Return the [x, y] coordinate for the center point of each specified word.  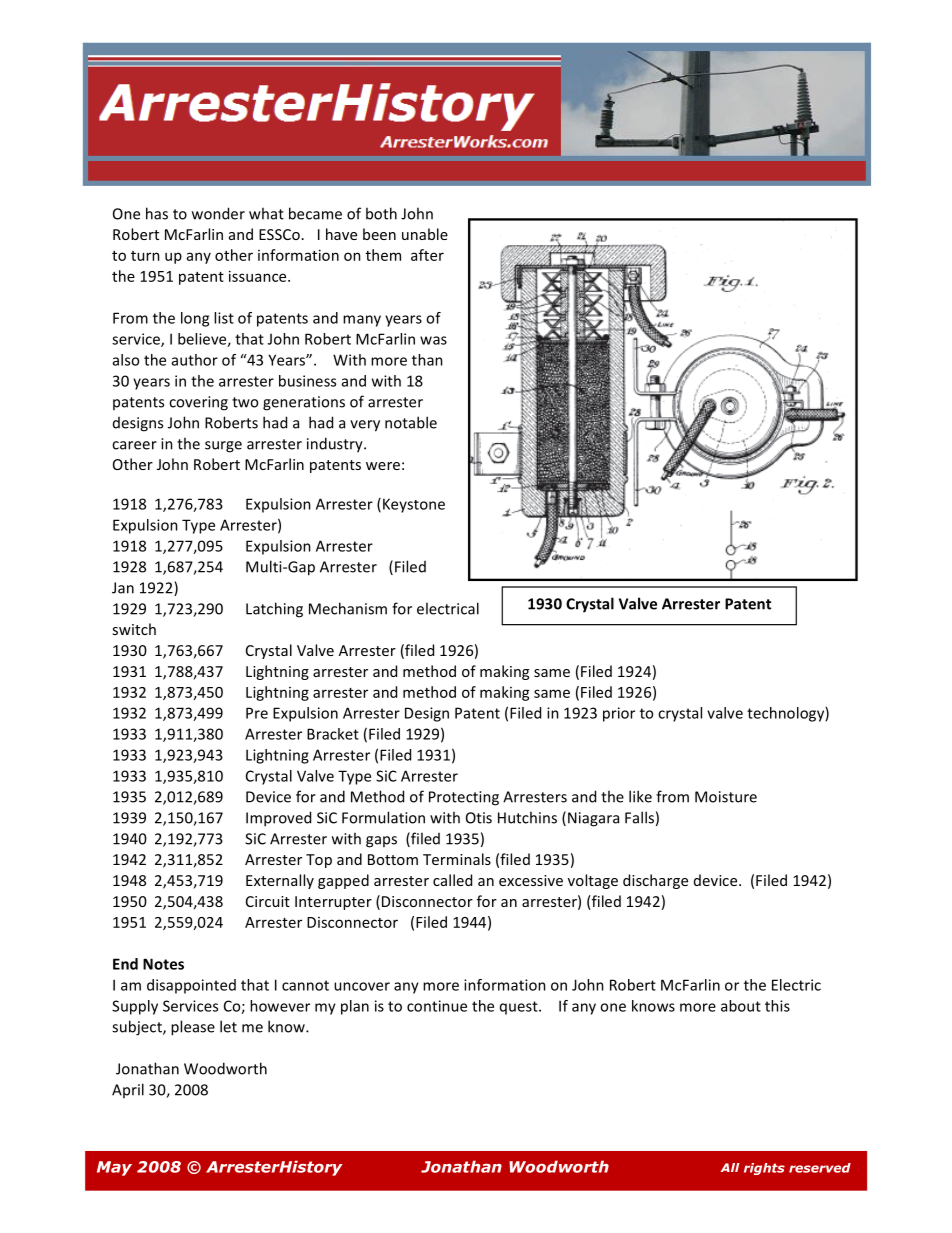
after [427, 255]
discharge [655, 881]
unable [425, 234]
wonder [218, 213]
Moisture [726, 797]
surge [223, 447]
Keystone [414, 505]
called [452, 880]
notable [411, 422]
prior [619, 714]
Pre [257, 713]
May [114, 1168]
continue [437, 1006]
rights [764, 1169]
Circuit [268, 901]
